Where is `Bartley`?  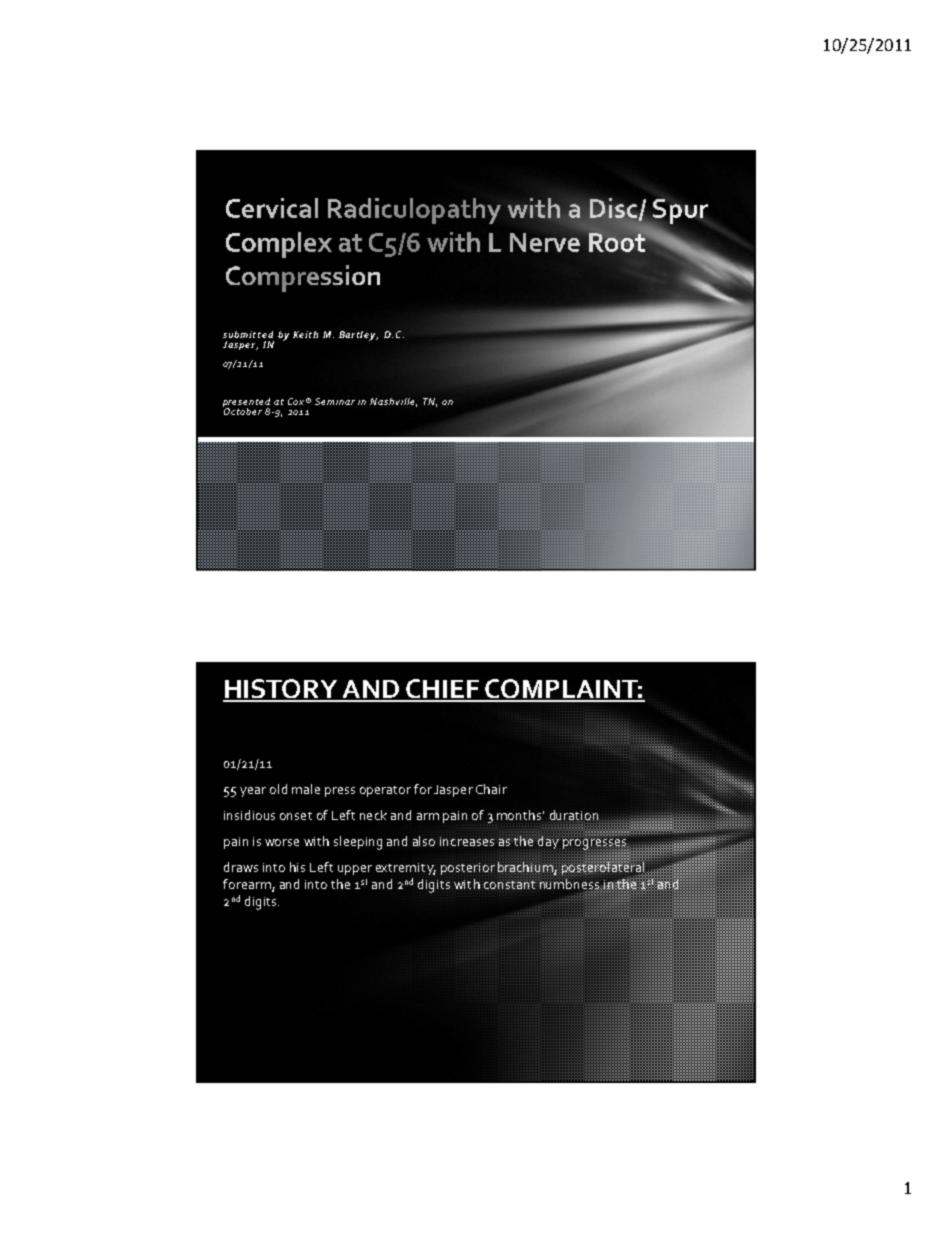
Bartley is located at coordinates (358, 336).
